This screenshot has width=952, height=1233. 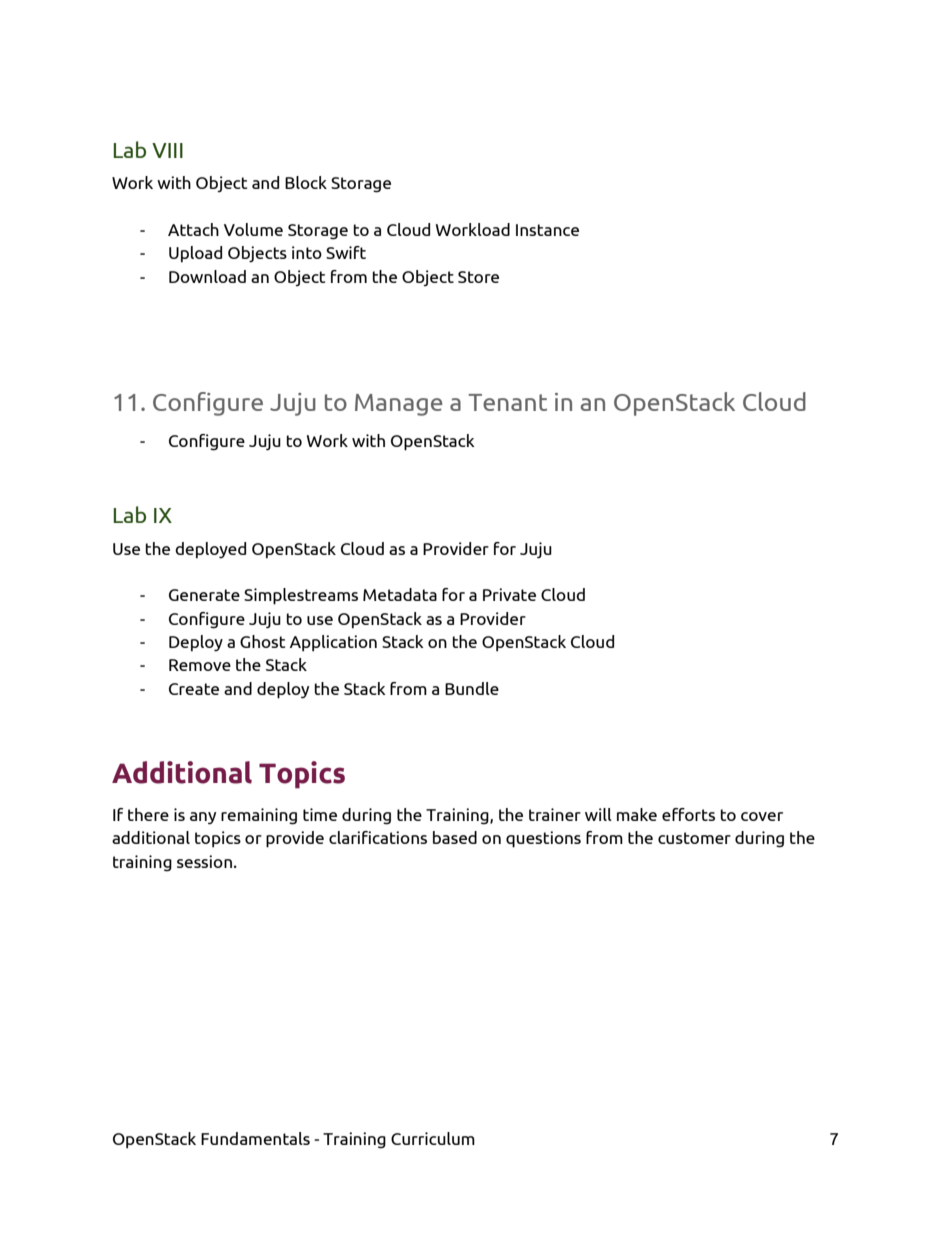 What do you see at coordinates (433, 1138) in the screenshot?
I see `Curriculum` at bounding box center [433, 1138].
